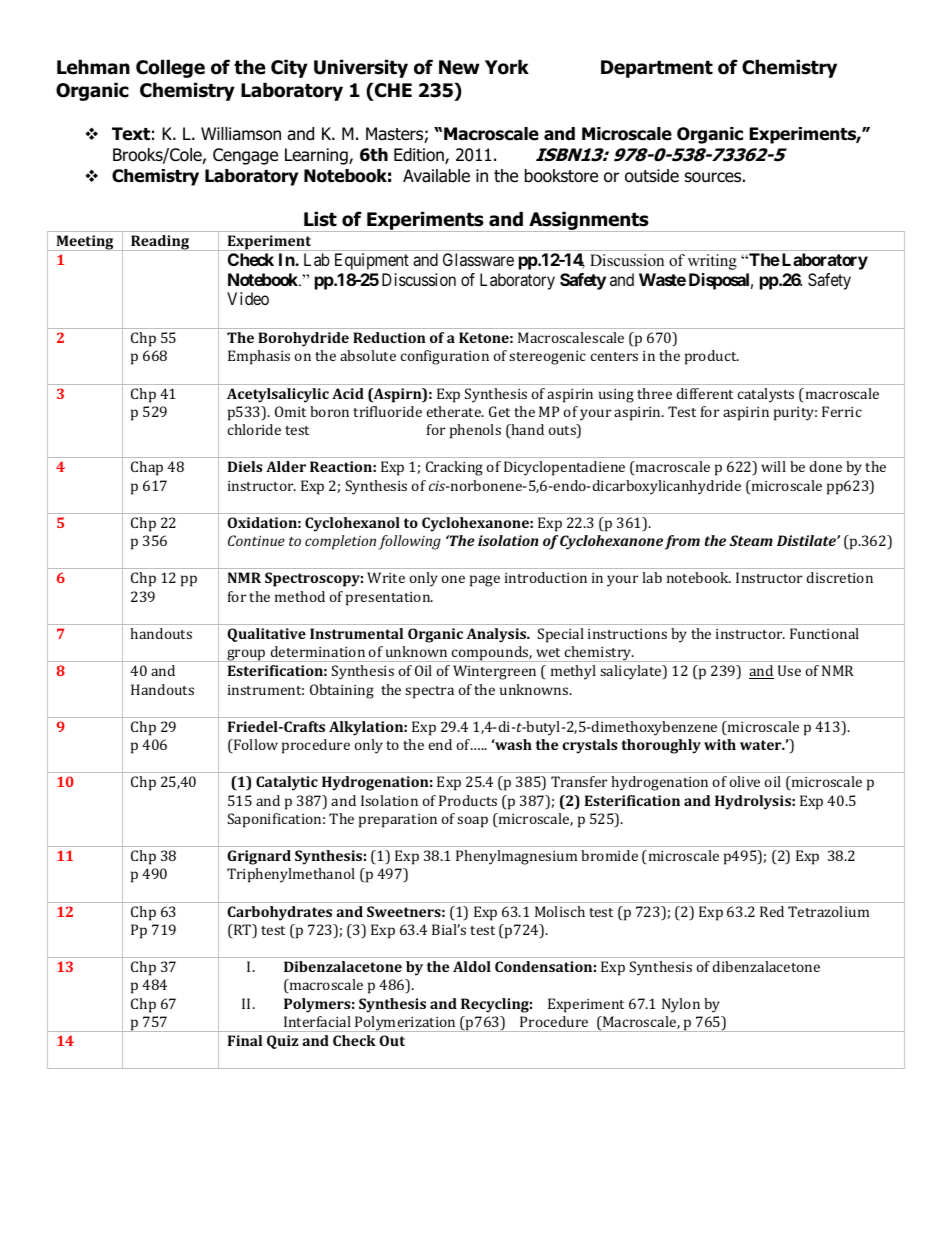  Describe the element at coordinates (485, 581) in the document. I see `page` at that location.
